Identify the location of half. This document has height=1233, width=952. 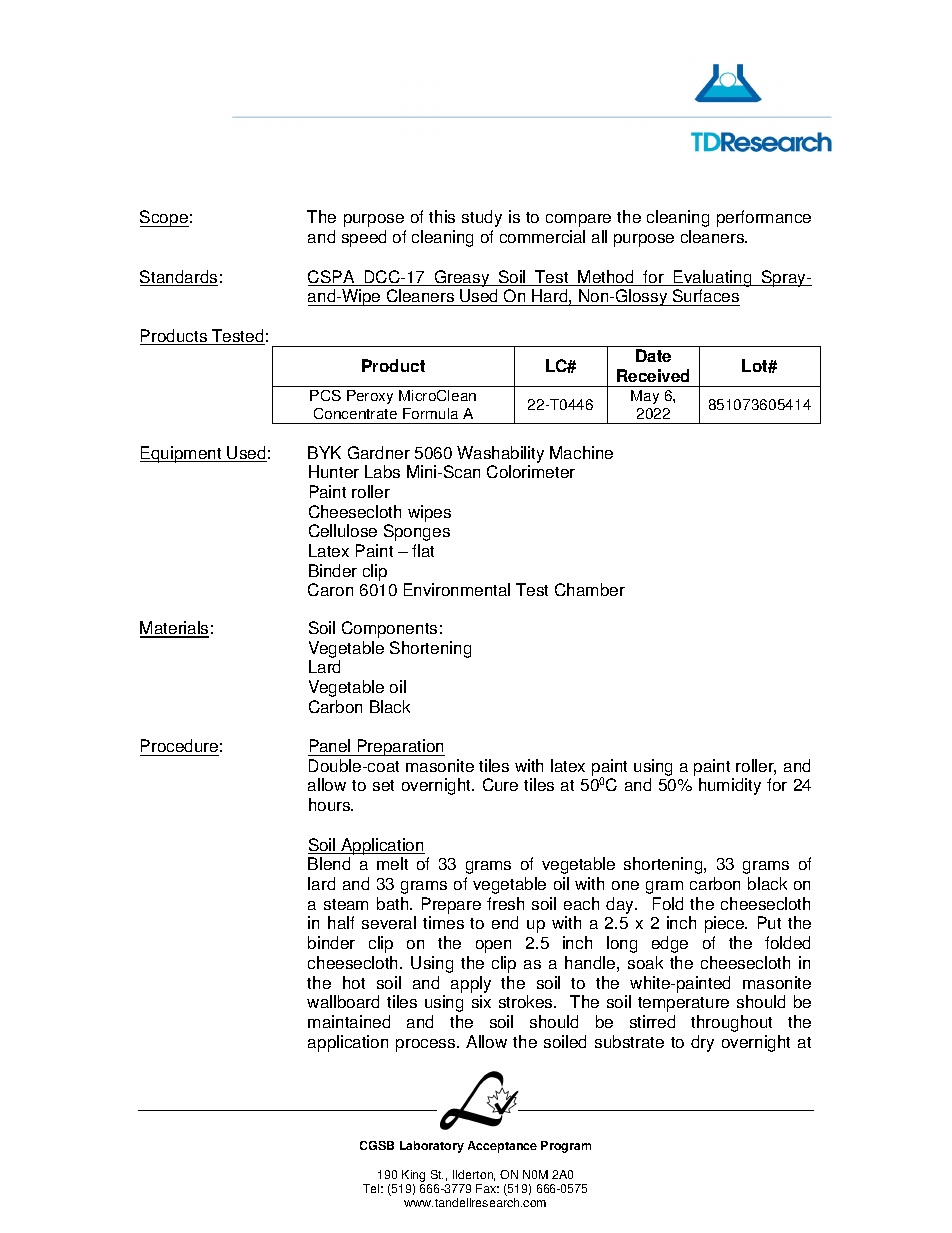
(341, 922).
